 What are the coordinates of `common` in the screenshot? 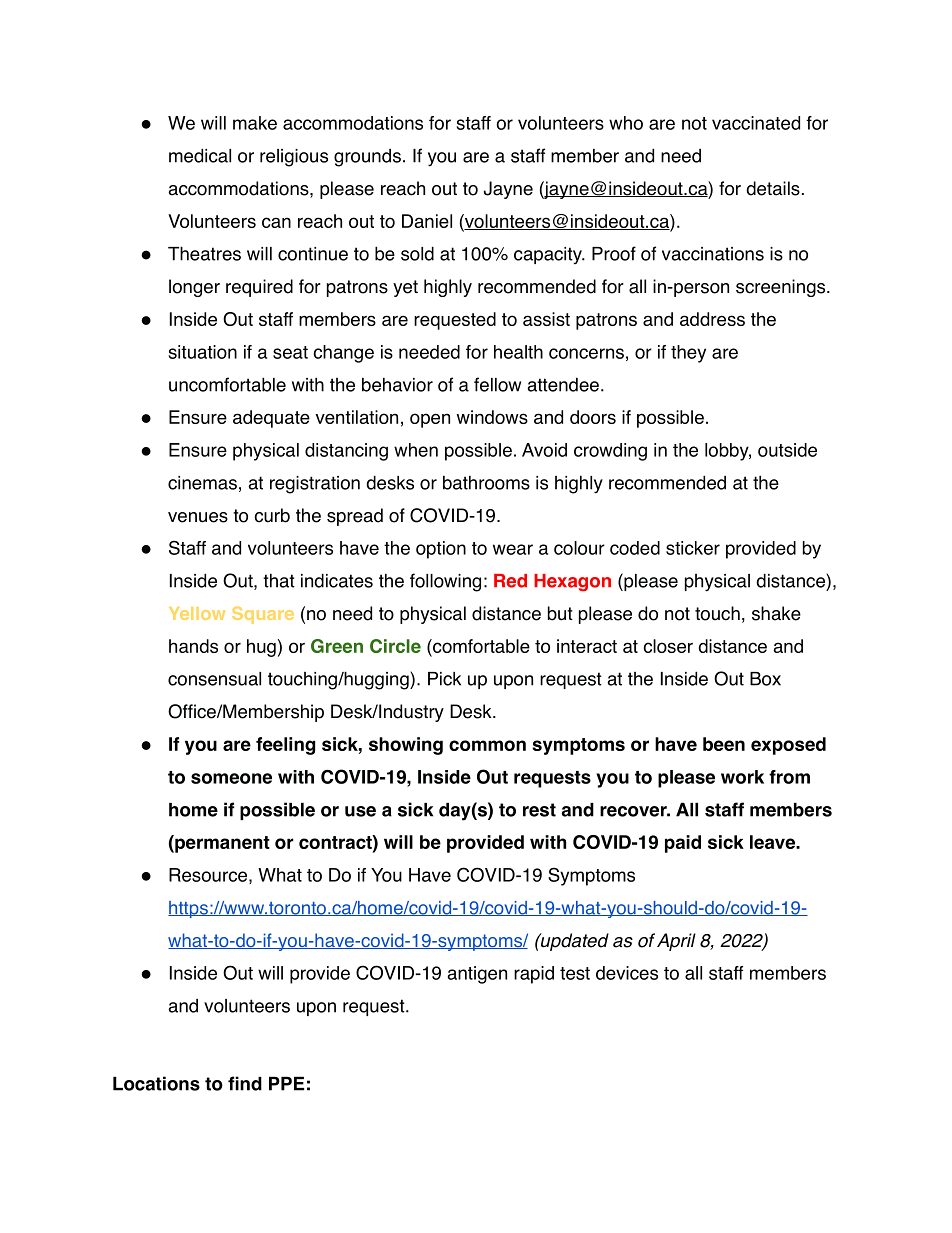 It's located at (487, 745).
